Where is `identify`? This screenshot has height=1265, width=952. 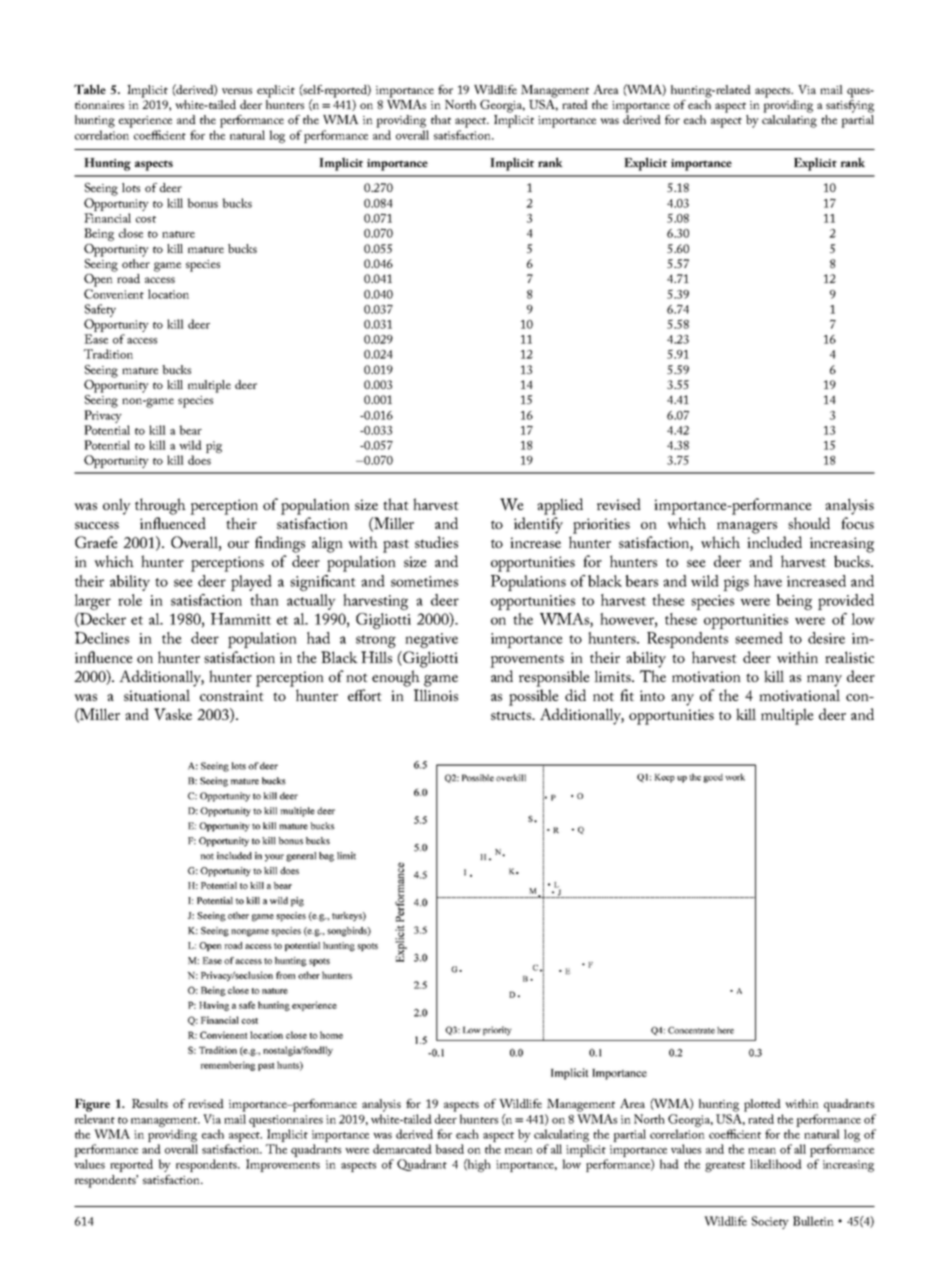 identify is located at coordinates (538, 525).
